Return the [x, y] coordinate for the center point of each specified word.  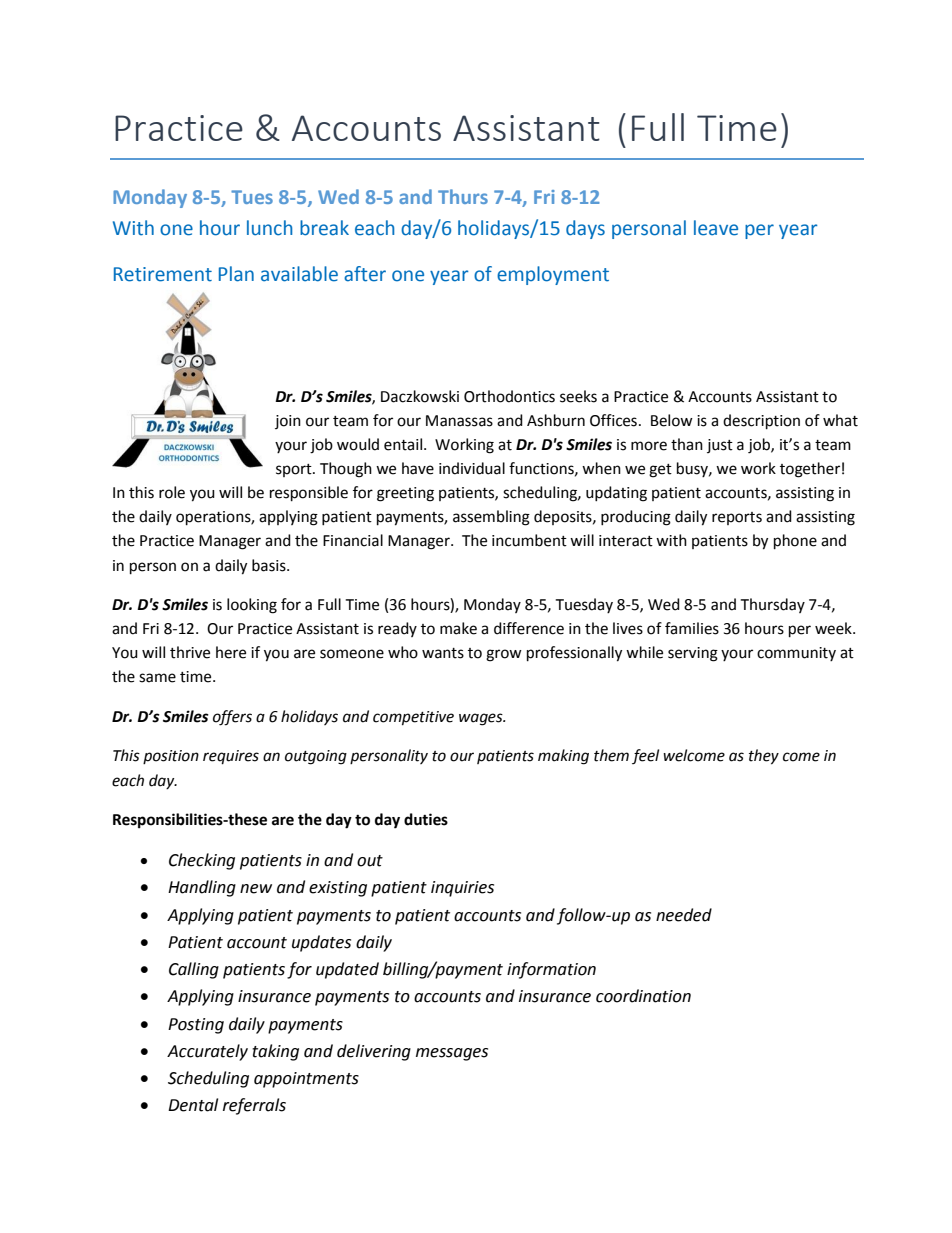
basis [270, 565]
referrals [254, 1106]
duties [426, 819]
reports [737, 518]
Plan [236, 274]
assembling [491, 518]
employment [553, 275]
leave [716, 228]
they [764, 757]
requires [231, 757]
